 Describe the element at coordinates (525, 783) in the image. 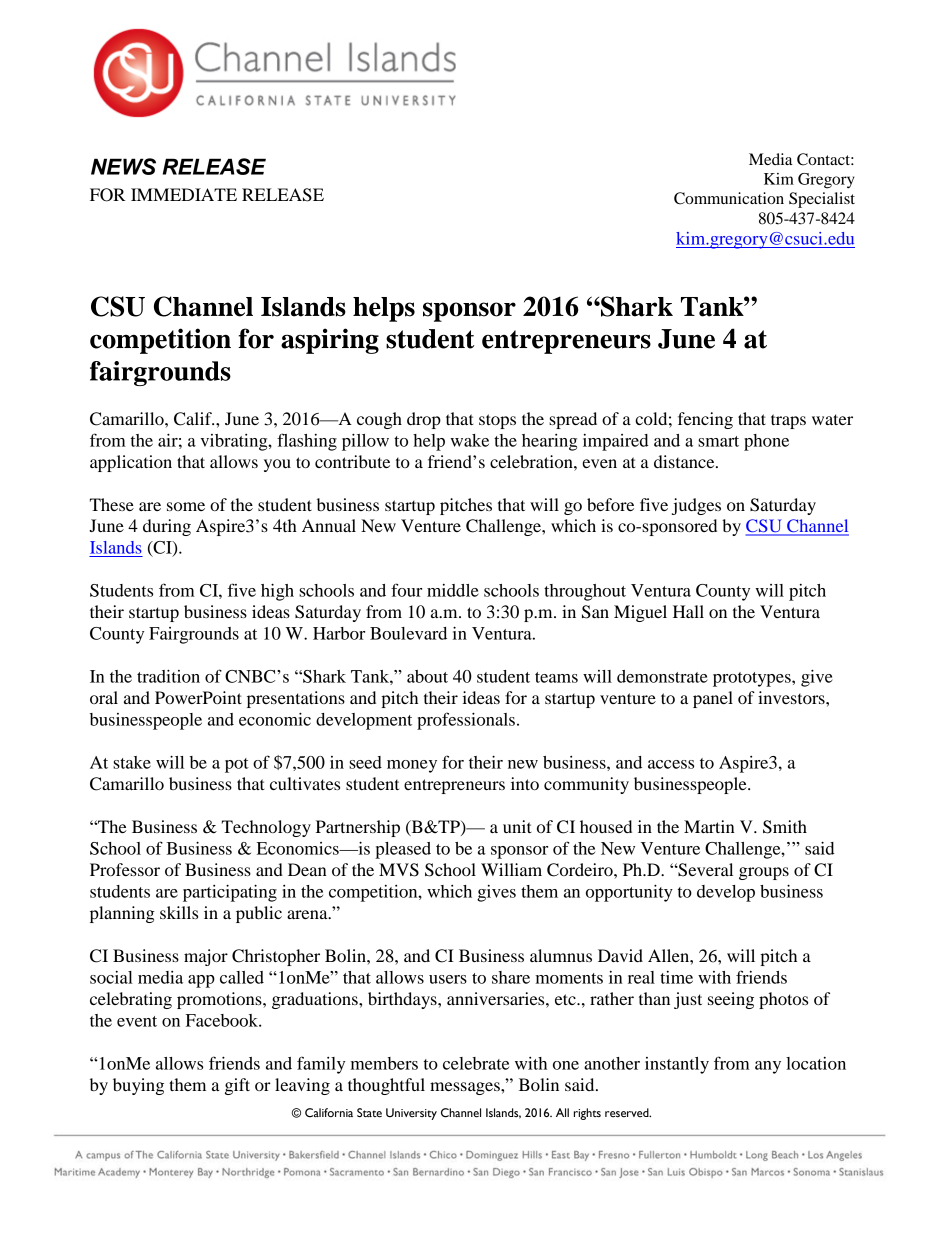

I see `into` at that location.
